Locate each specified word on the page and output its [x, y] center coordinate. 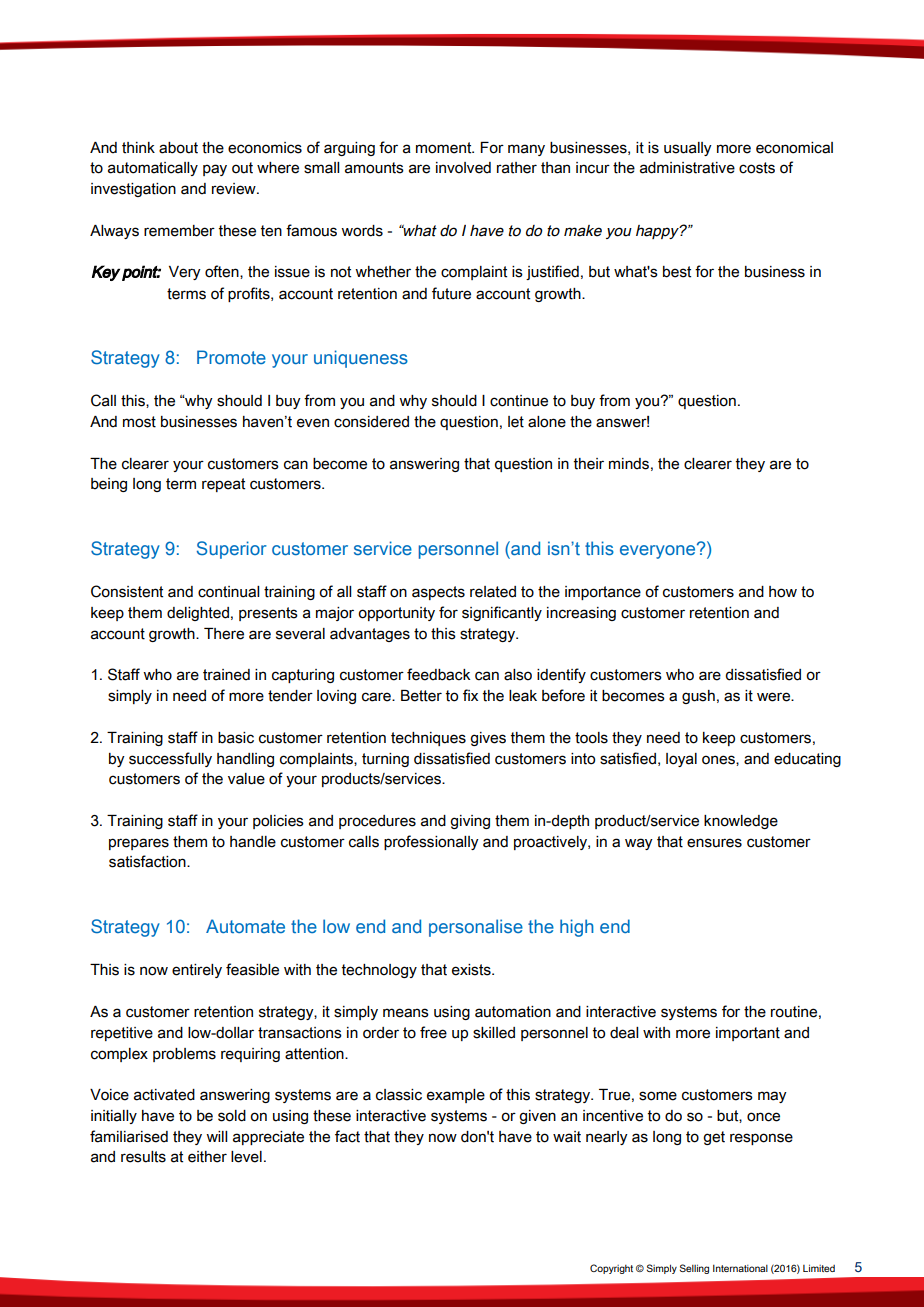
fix [470, 695]
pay [215, 170]
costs [757, 168]
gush [698, 697]
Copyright [611, 1269]
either [207, 1157]
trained [226, 675]
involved [463, 168]
